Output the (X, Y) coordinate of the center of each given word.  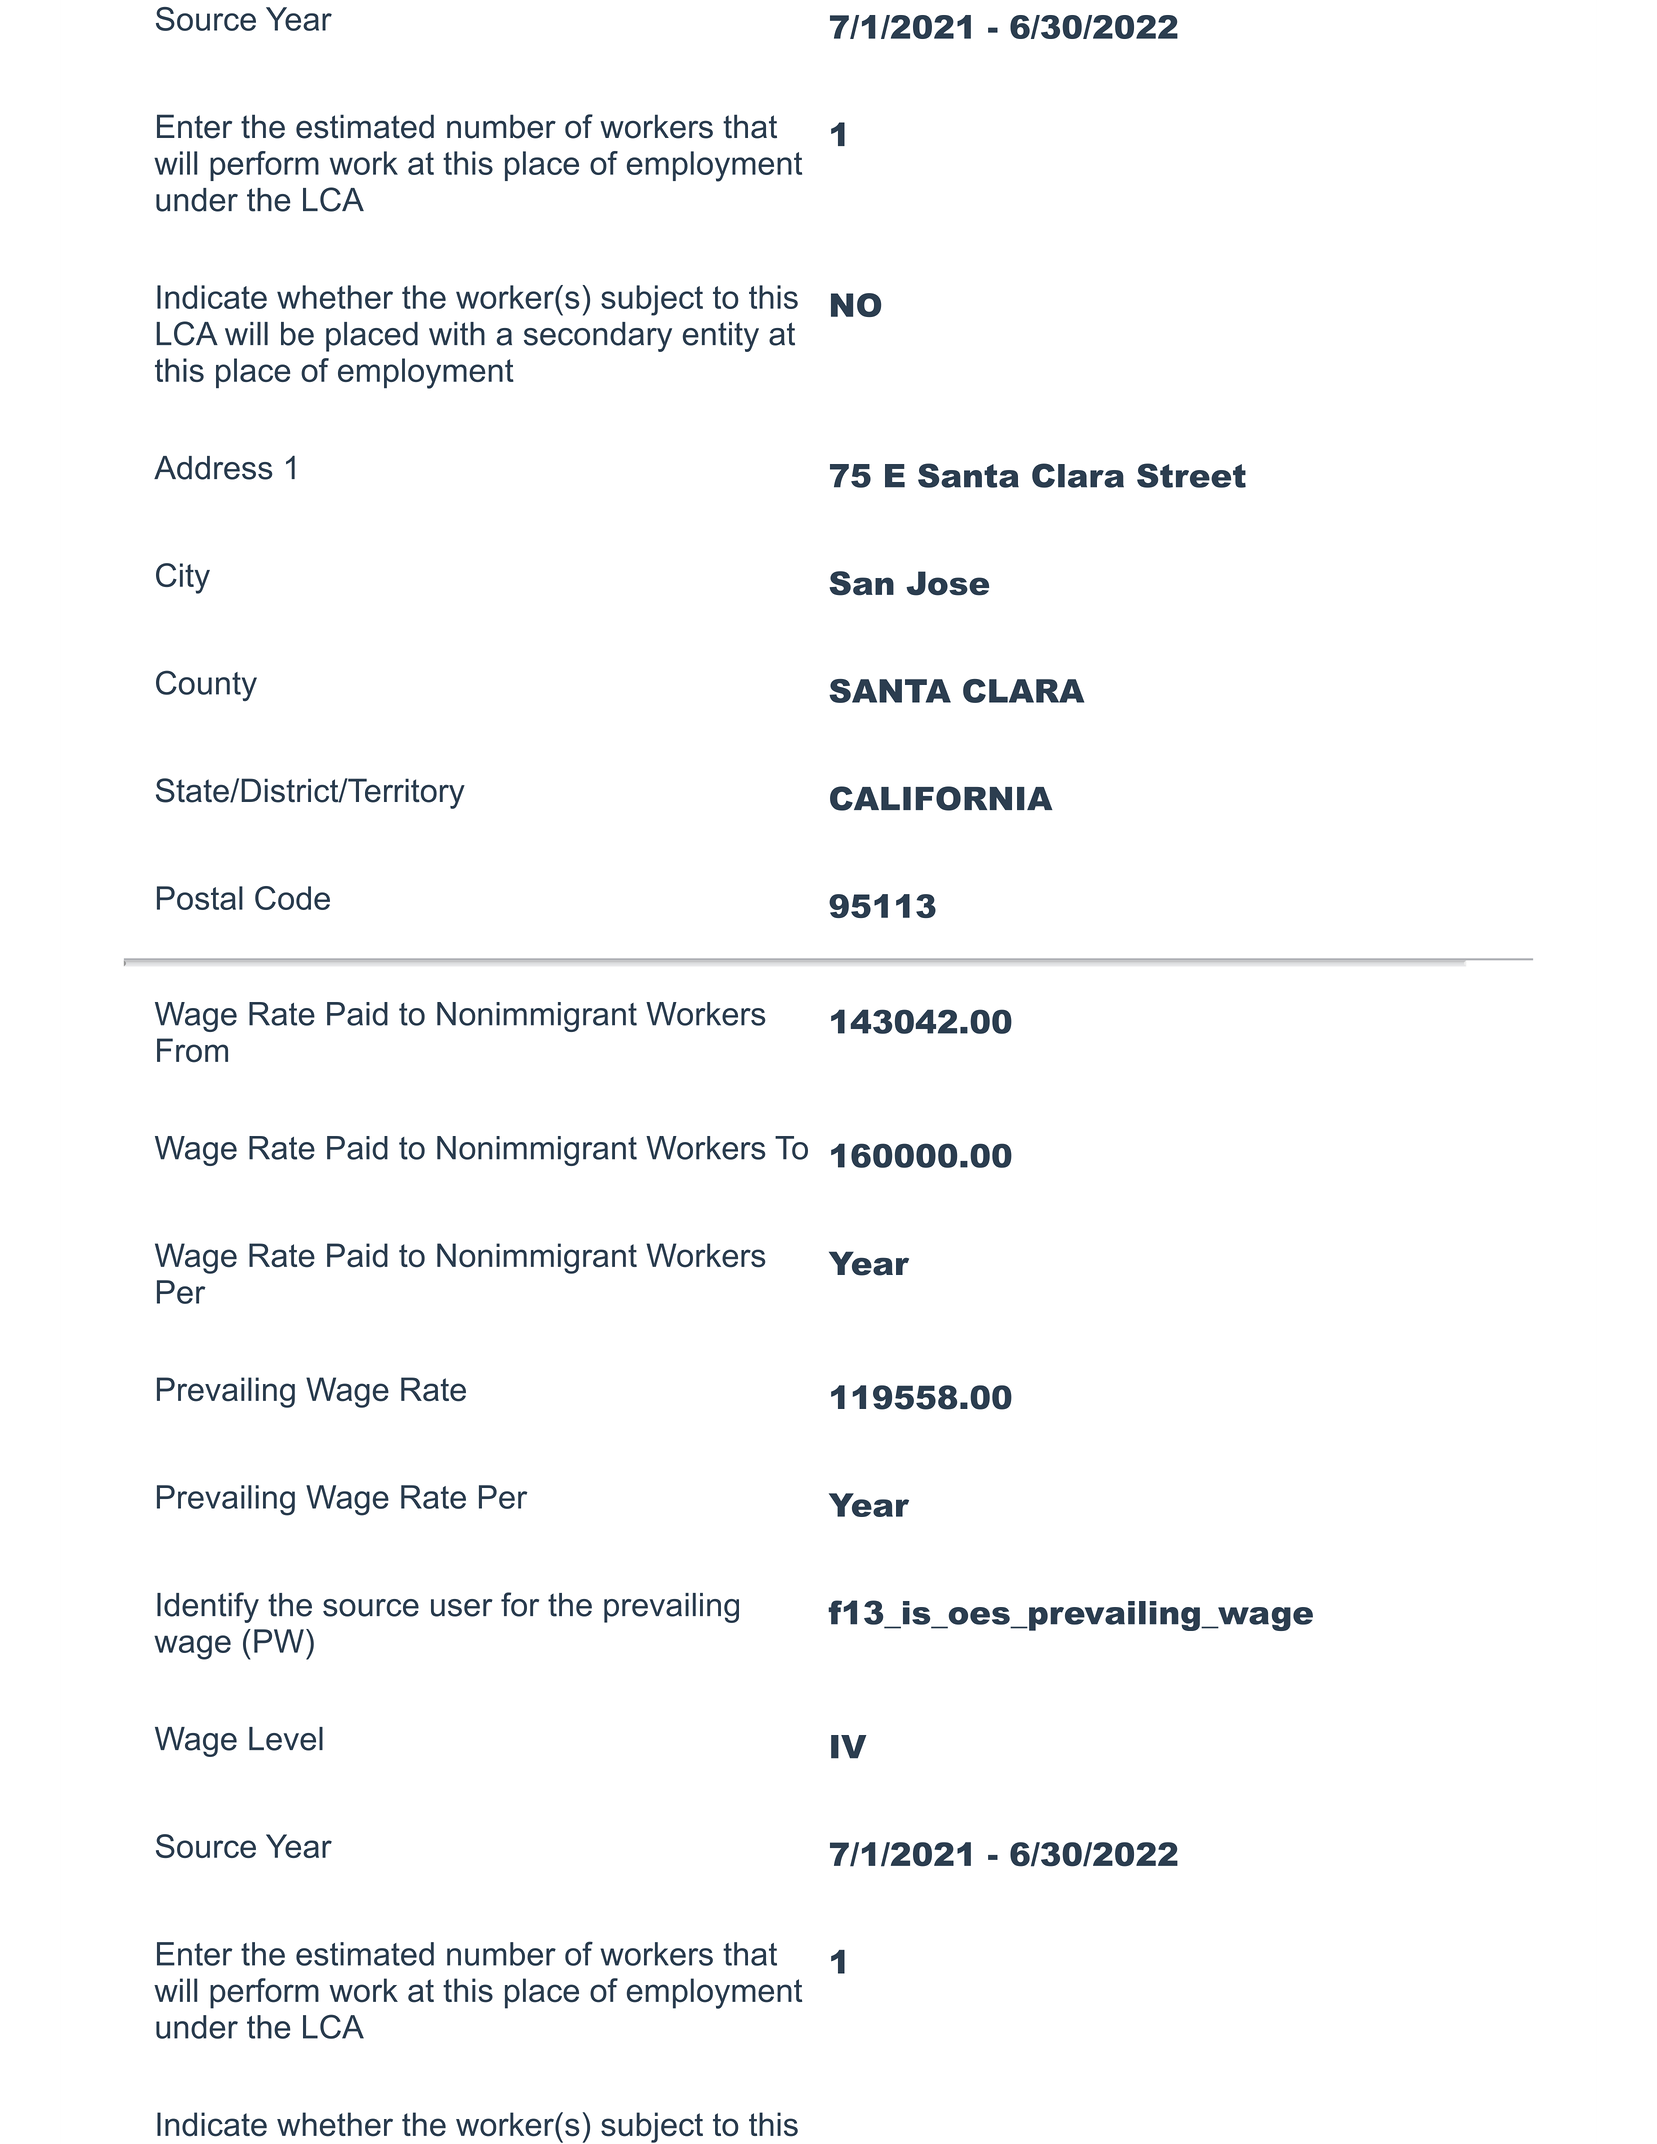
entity (721, 337)
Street (1191, 475)
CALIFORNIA (941, 798)
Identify (208, 1607)
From (192, 1050)
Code (292, 898)
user (462, 1608)
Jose (947, 583)
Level (286, 1739)
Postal (200, 898)
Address (213, 468)
